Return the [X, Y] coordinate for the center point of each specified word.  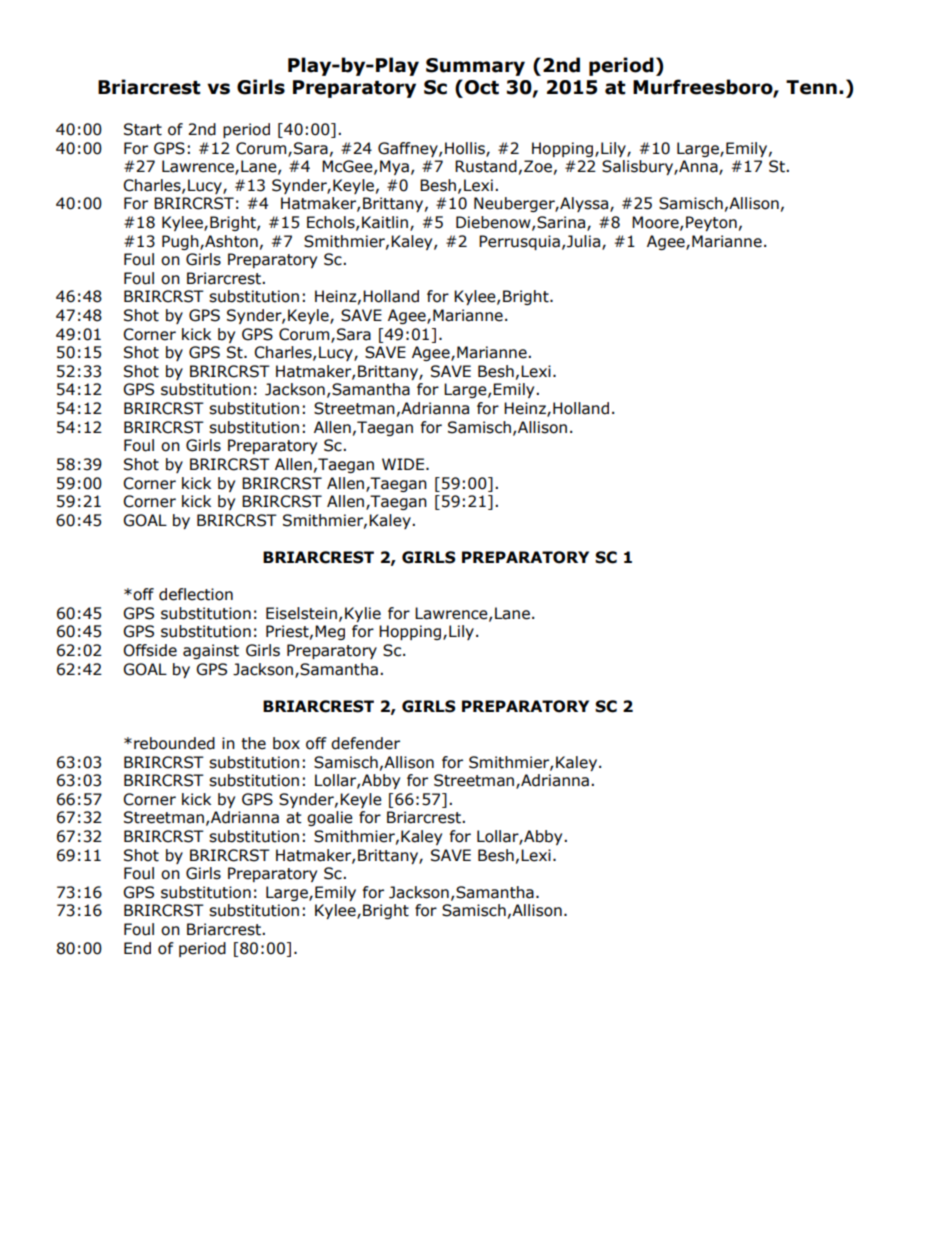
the [253, 743]
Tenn [811, 87]
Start [143, 129]
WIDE [404, 464]
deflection [196, 594]
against [211, 651]
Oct [482, 87]
